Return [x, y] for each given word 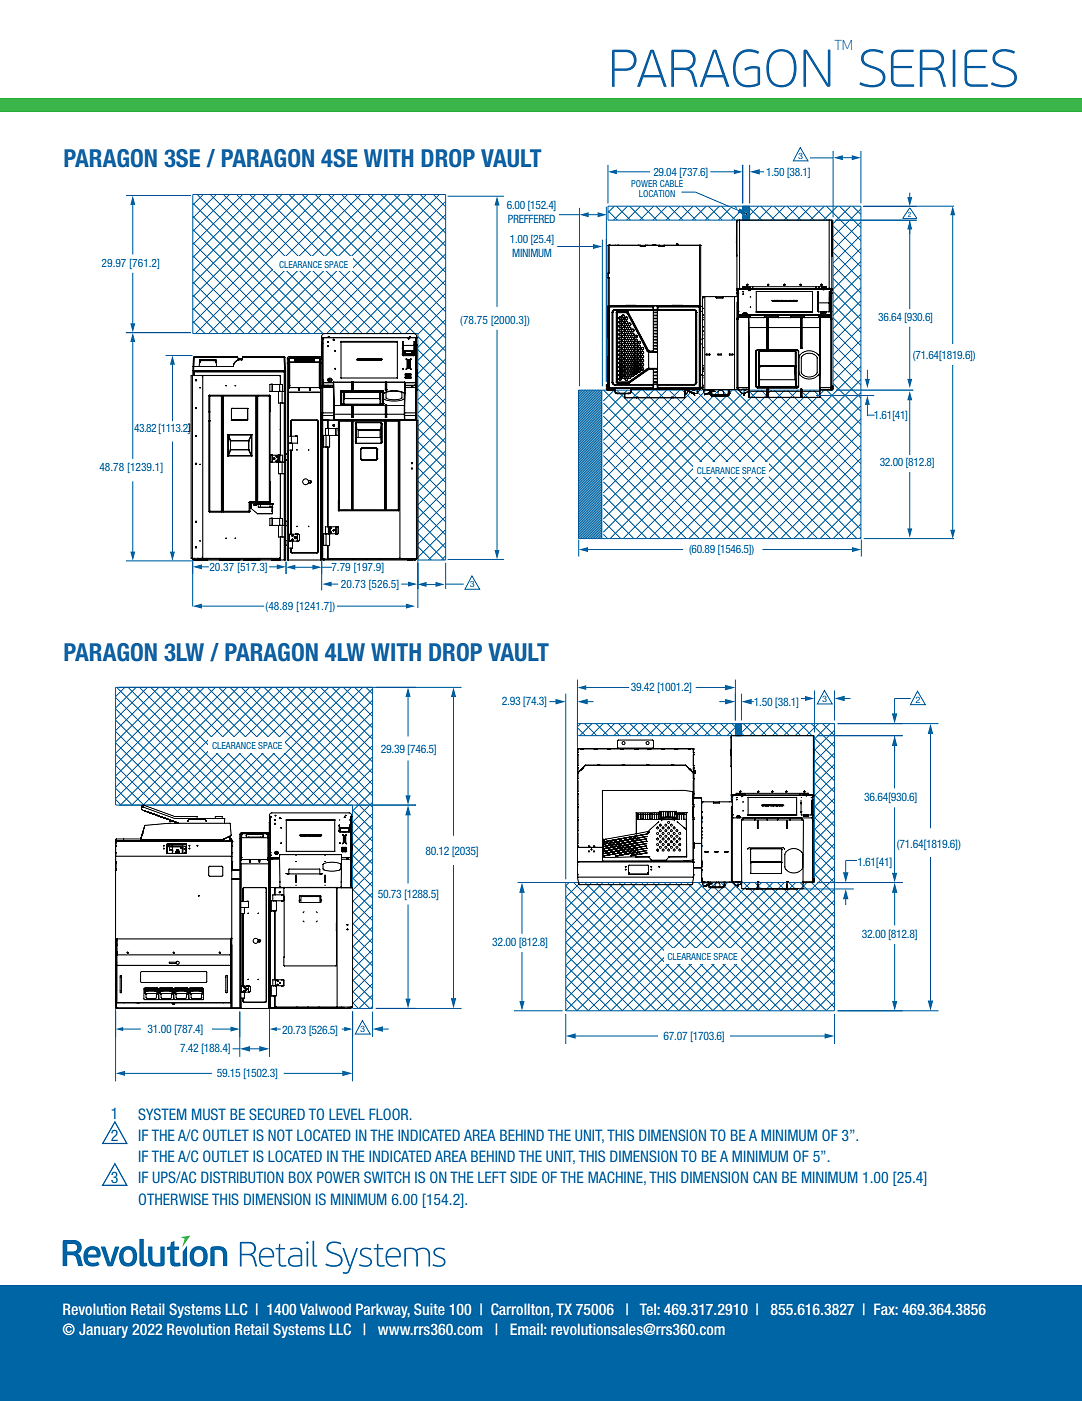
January [103, 1330]
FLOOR [390, 1114]
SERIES [938, 68]
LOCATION [657, 193]
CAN [765, 1177]
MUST [209, 1114]
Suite [429, 1309]
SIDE [523, 1177]
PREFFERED [531, 219]
